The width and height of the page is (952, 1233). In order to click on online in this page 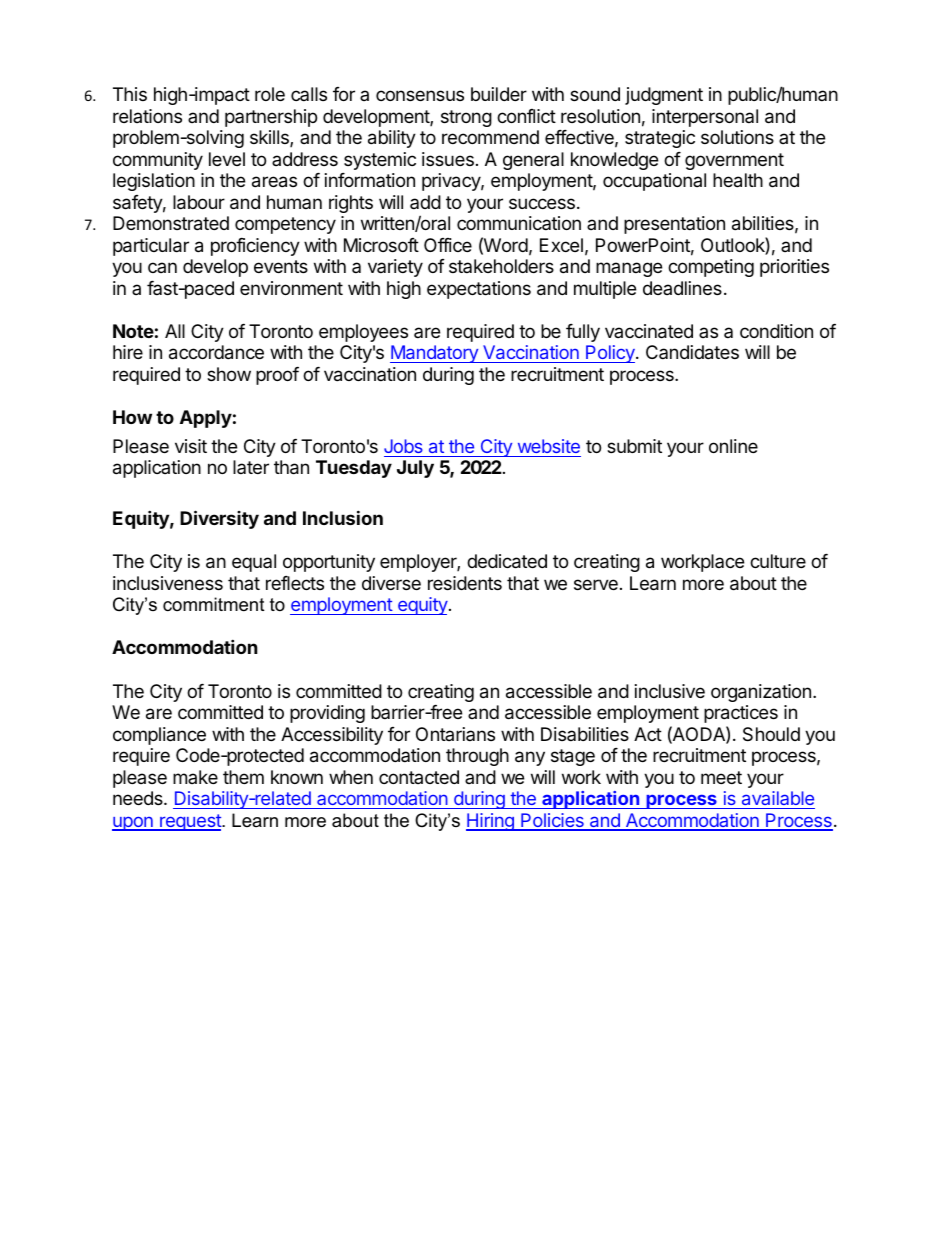, I will do `click(733, 446)`.
